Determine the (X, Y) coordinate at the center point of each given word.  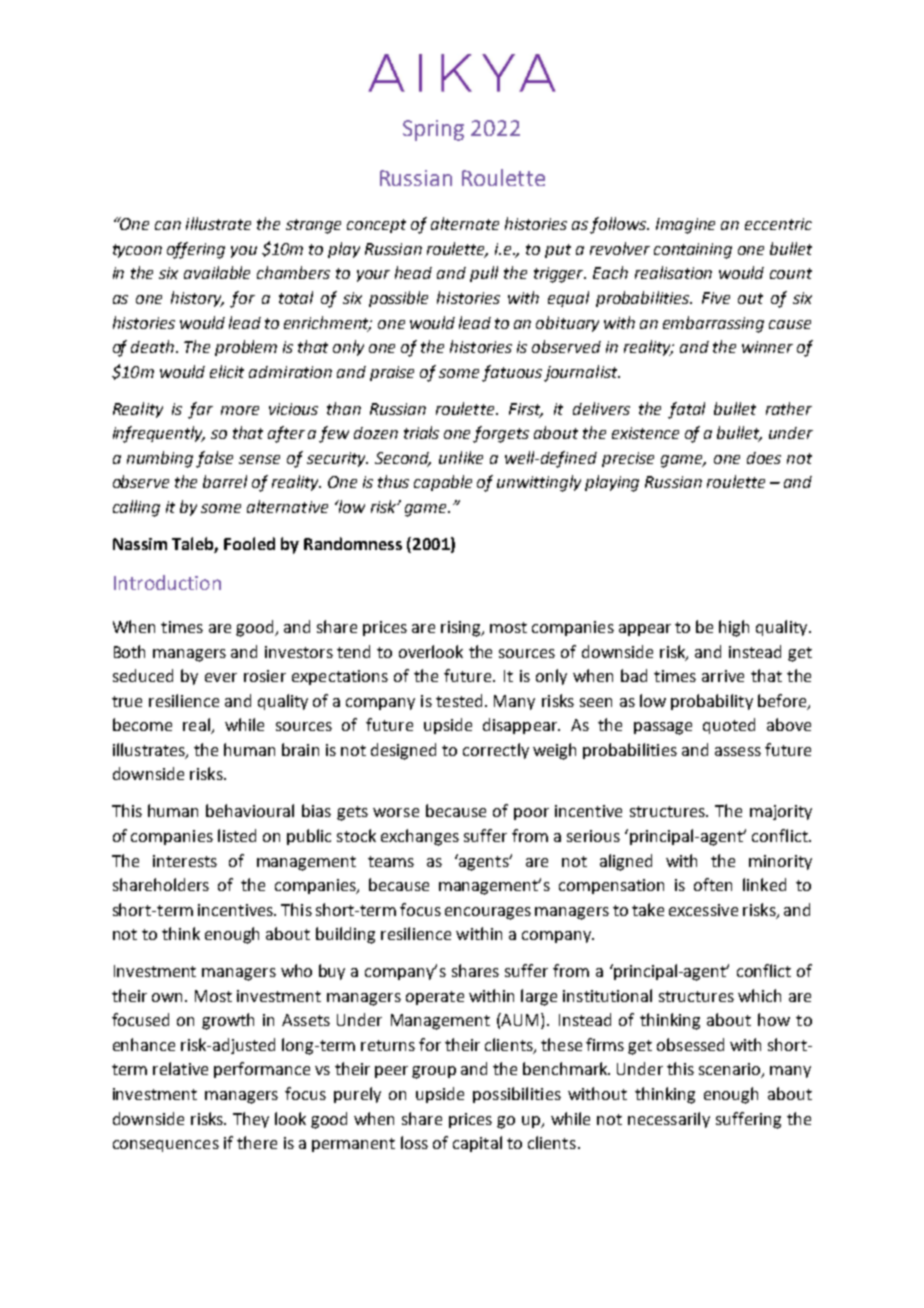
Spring (433, 130)
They (251, 1120)
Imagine (685, 226)
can (168, 225)
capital (477, 1144)
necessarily (669, 1120)
